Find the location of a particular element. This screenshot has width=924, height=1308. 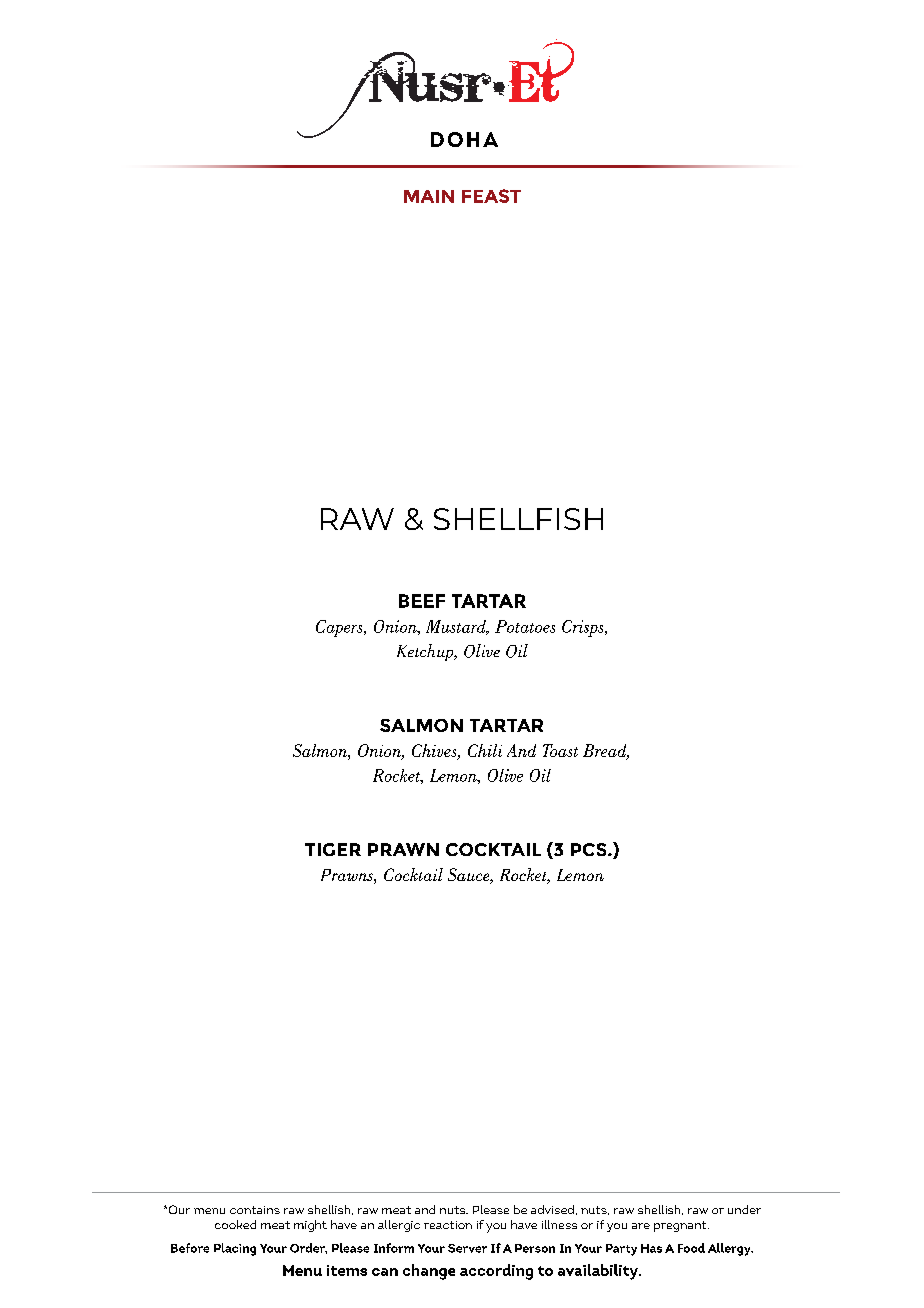

FEAST is located at coordinates (491, 196).
